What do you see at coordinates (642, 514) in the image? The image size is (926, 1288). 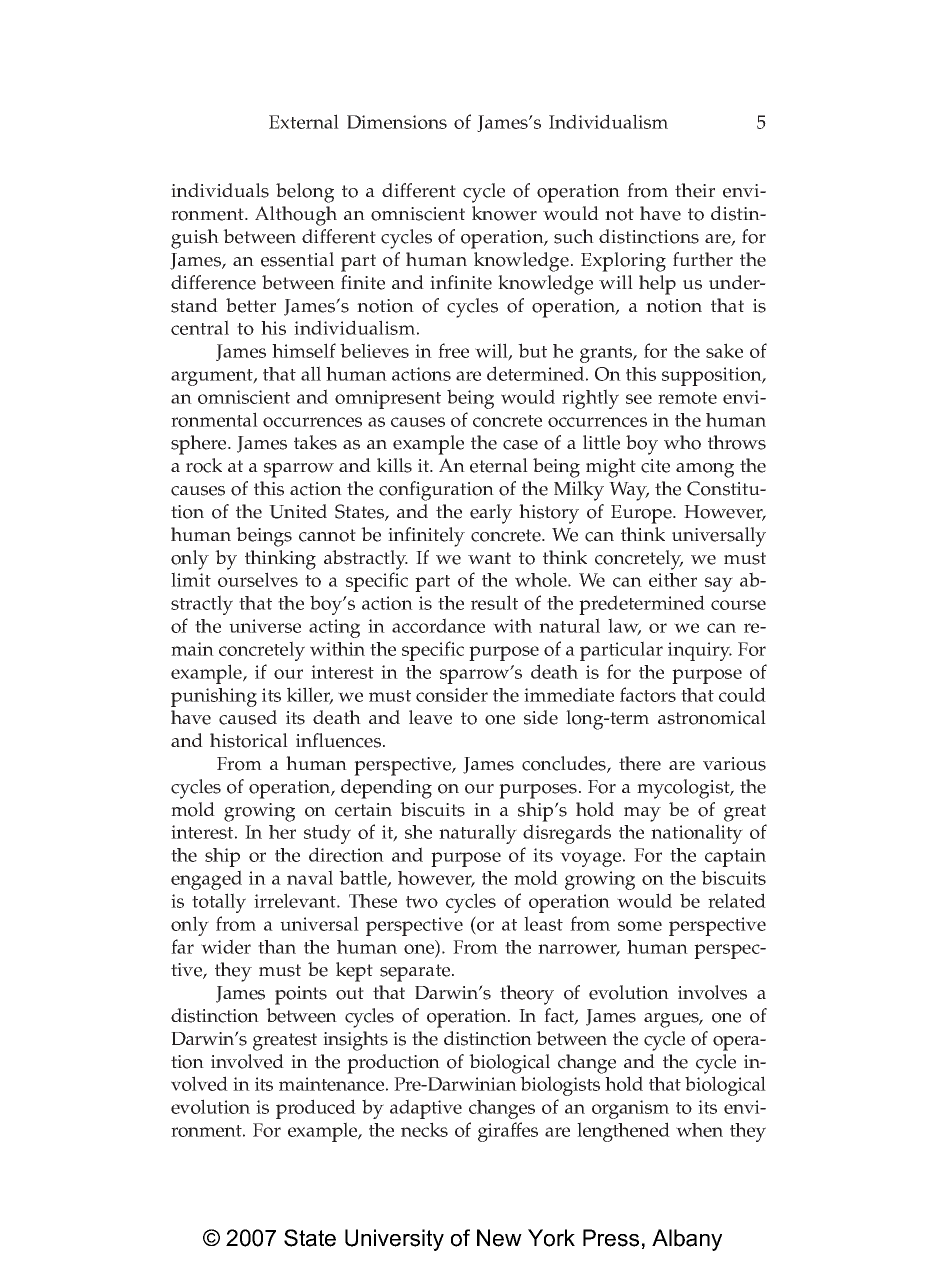 I see `Europe` at bounding box center [642, 514].
